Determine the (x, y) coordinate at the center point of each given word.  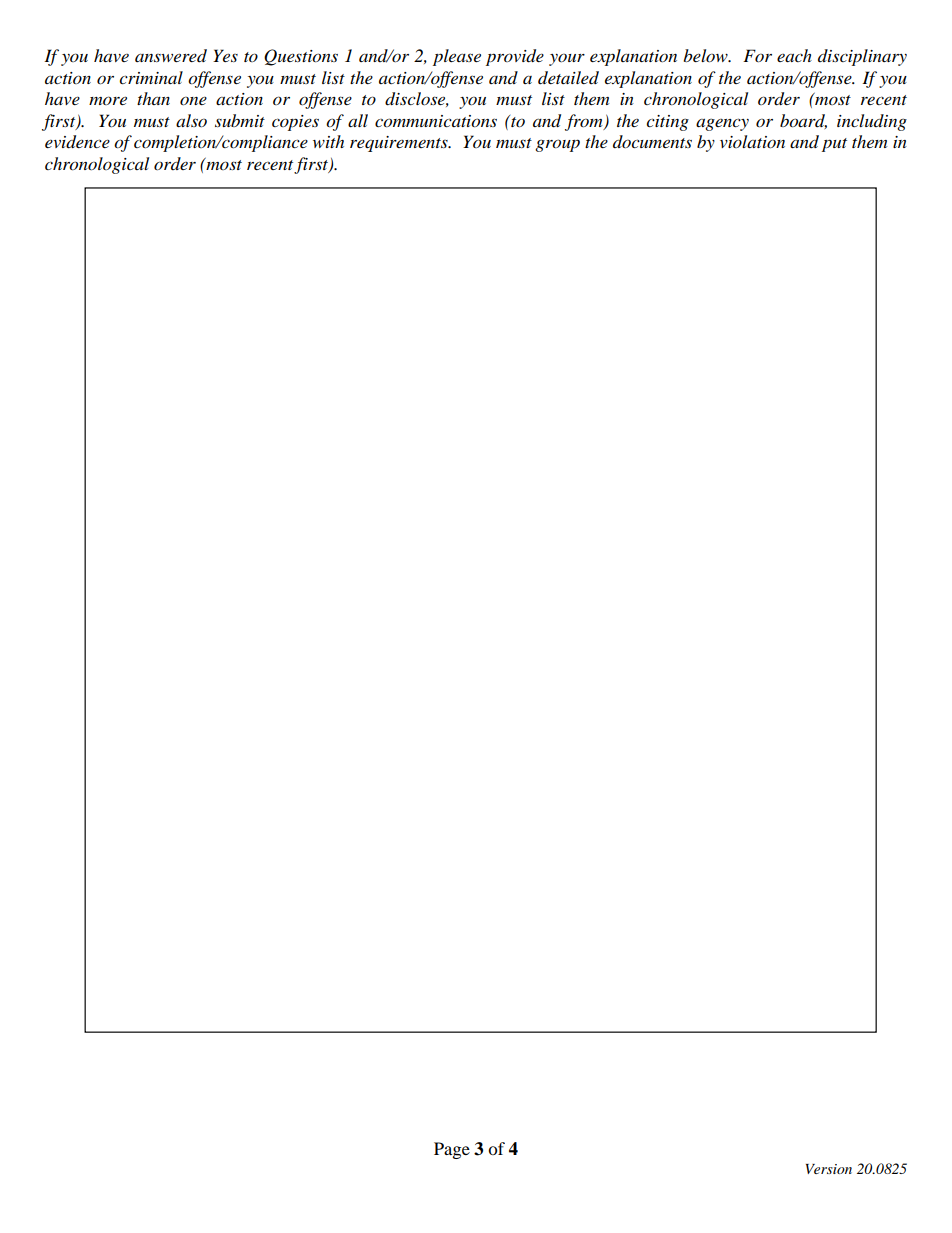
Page (452, 1150)
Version (829, 1169)
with (328, 141)
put (834, 145)
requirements (400, 144)
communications (436, 121)
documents (652, 141)
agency (722, 124)
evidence (77, 142)
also (191, 120)
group (557, 145)
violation (752, 141)
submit (240, 120)
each (794, 55)
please (457, 57)
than (153, 98)
